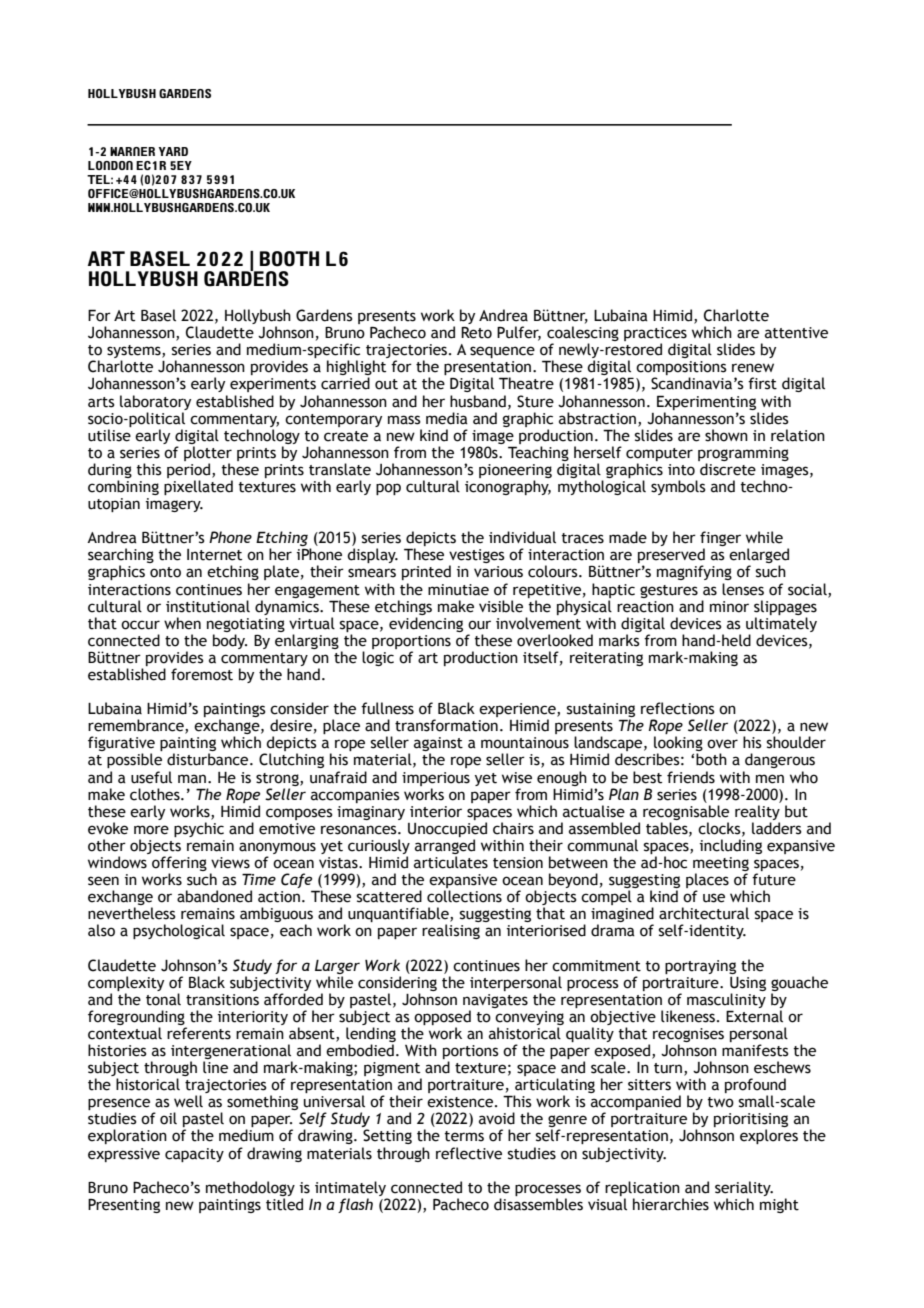 The width and height of the screenshot is (924, 1308). I want to click on arranged, so click(445, 848).
